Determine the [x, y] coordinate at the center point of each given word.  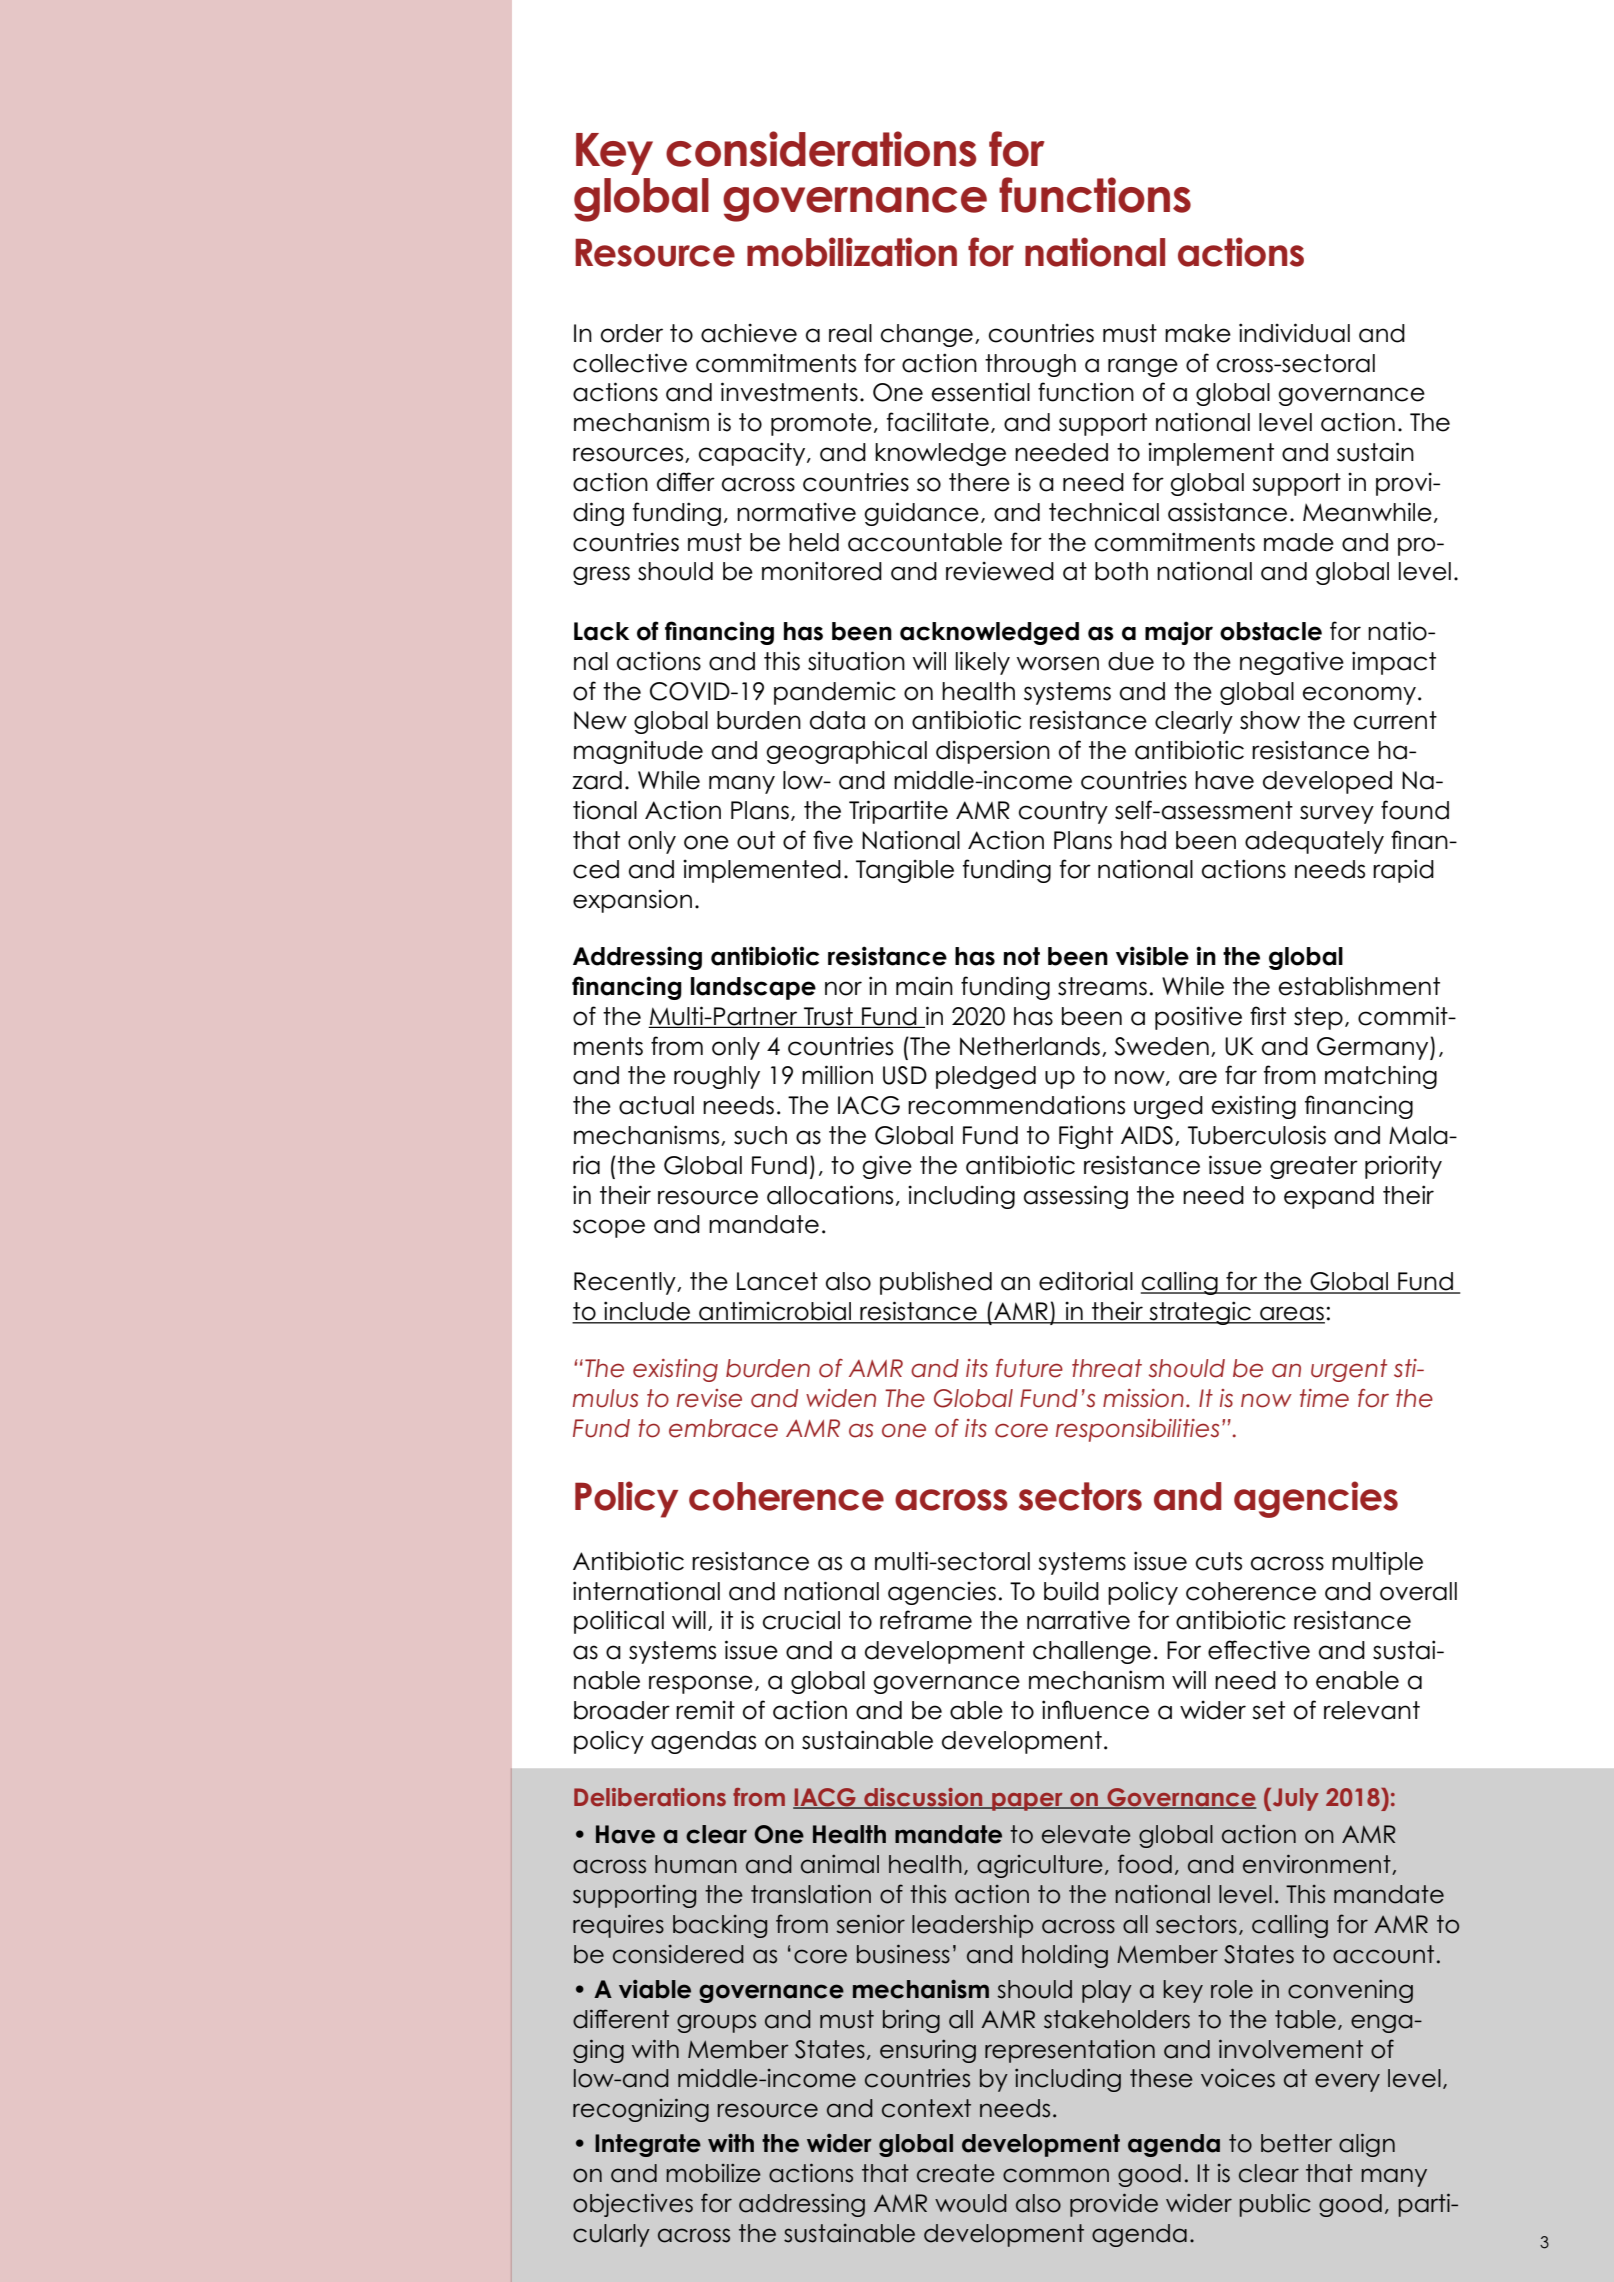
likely [983, 663]
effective [1259, 1650]
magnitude [638, 752]
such [760, 1135]
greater [1314, 1167]
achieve [749, 333]
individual [1294, 333]
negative [1292, 663]
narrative [1078, 1620]
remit [705, 1710]
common [1056, 2175]
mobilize [713, 2173]
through [1030, 365]
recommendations [1016, 1105]
